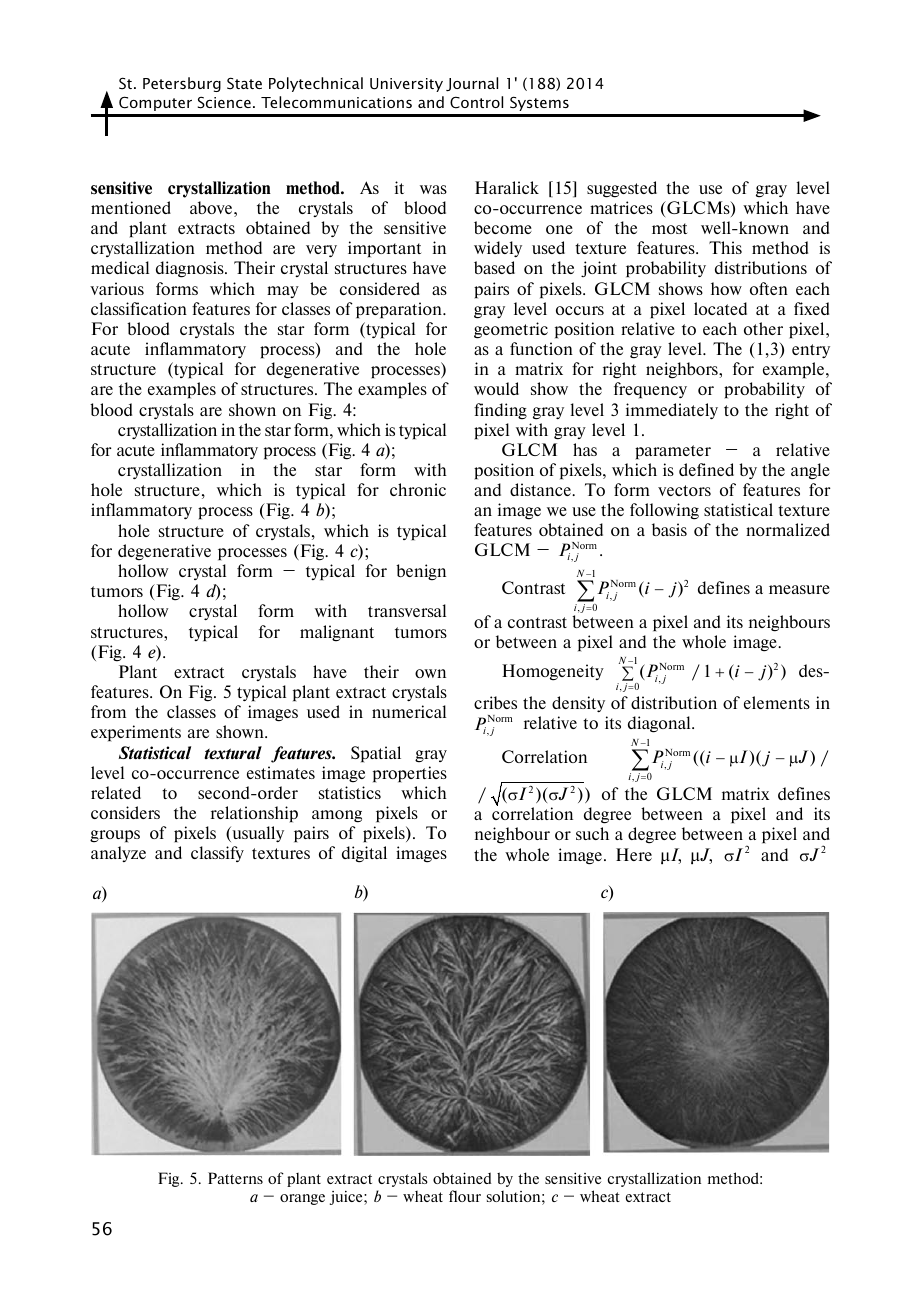 The image size is (921, 1316). I want to click on Control, so click(476, 102).
